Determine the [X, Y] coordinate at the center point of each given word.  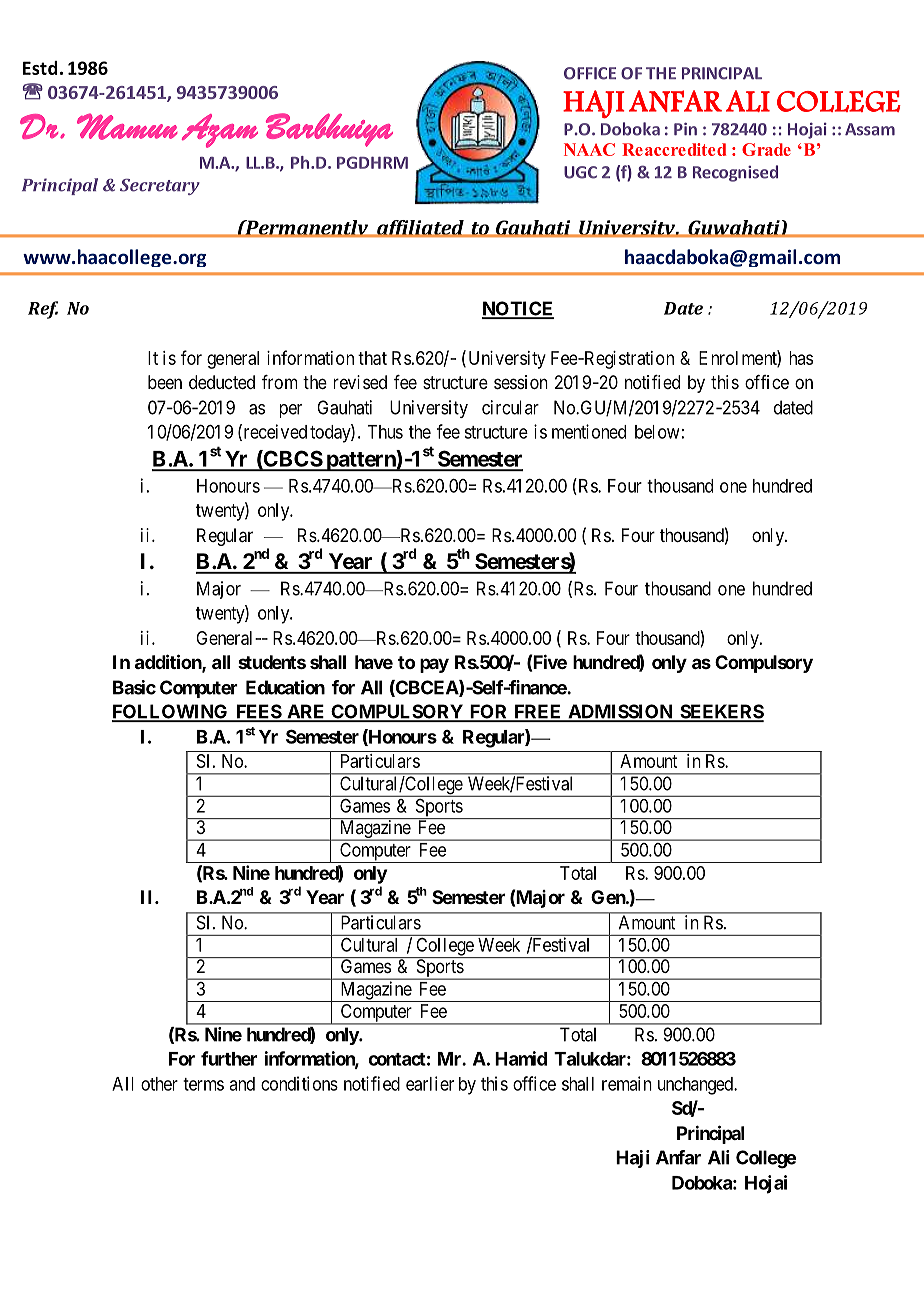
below [657, 432]
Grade [766, 149]
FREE [538, 712]
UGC [580, 172]
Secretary [160, 187]
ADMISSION [620, 712]
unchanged [696, 1086]
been [165, 382]
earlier [430, 1083]
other [159, 1084]
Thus [385, 432]
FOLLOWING [171, 712]
